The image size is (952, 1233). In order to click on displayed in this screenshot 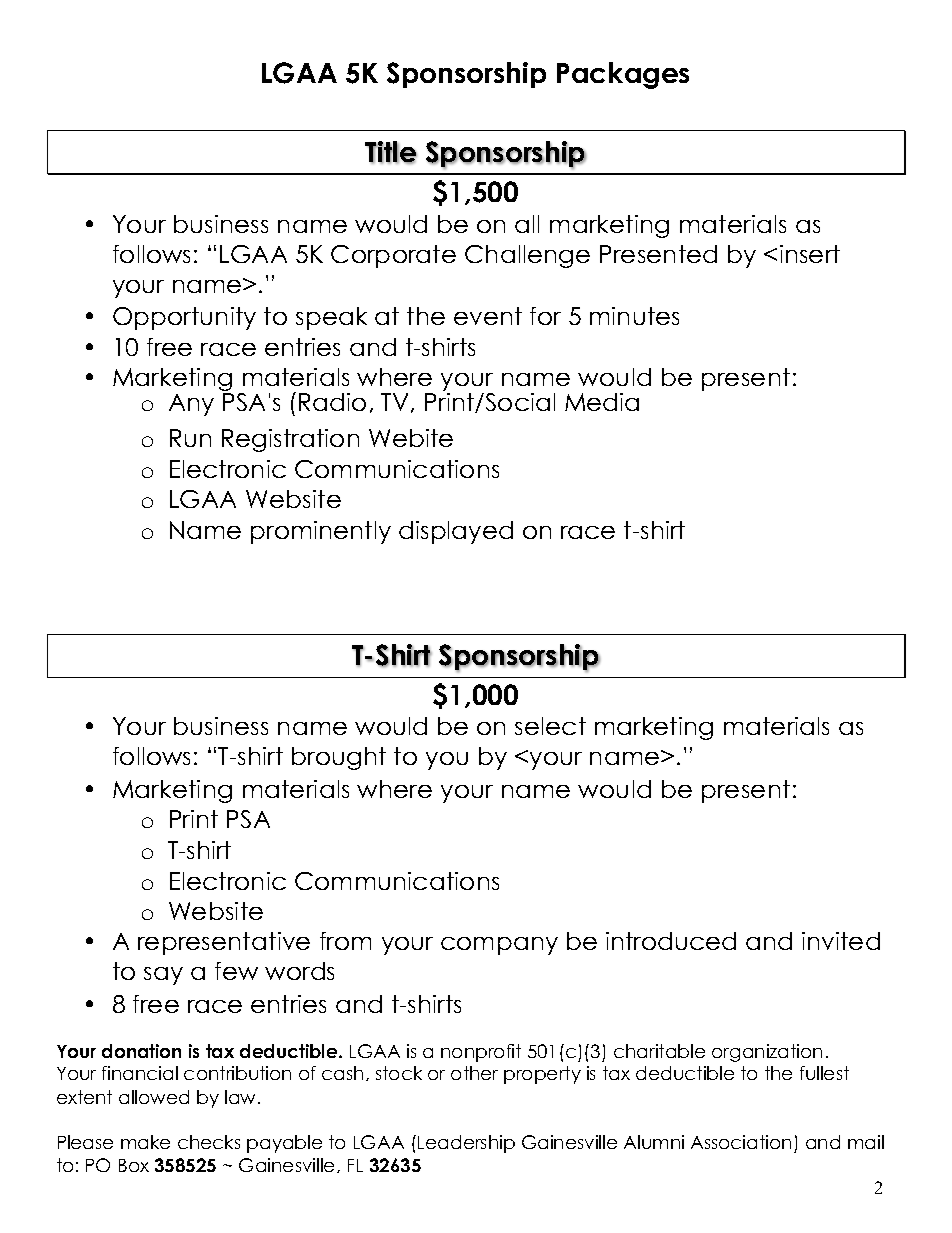, I will do `click(456, 532)`.
